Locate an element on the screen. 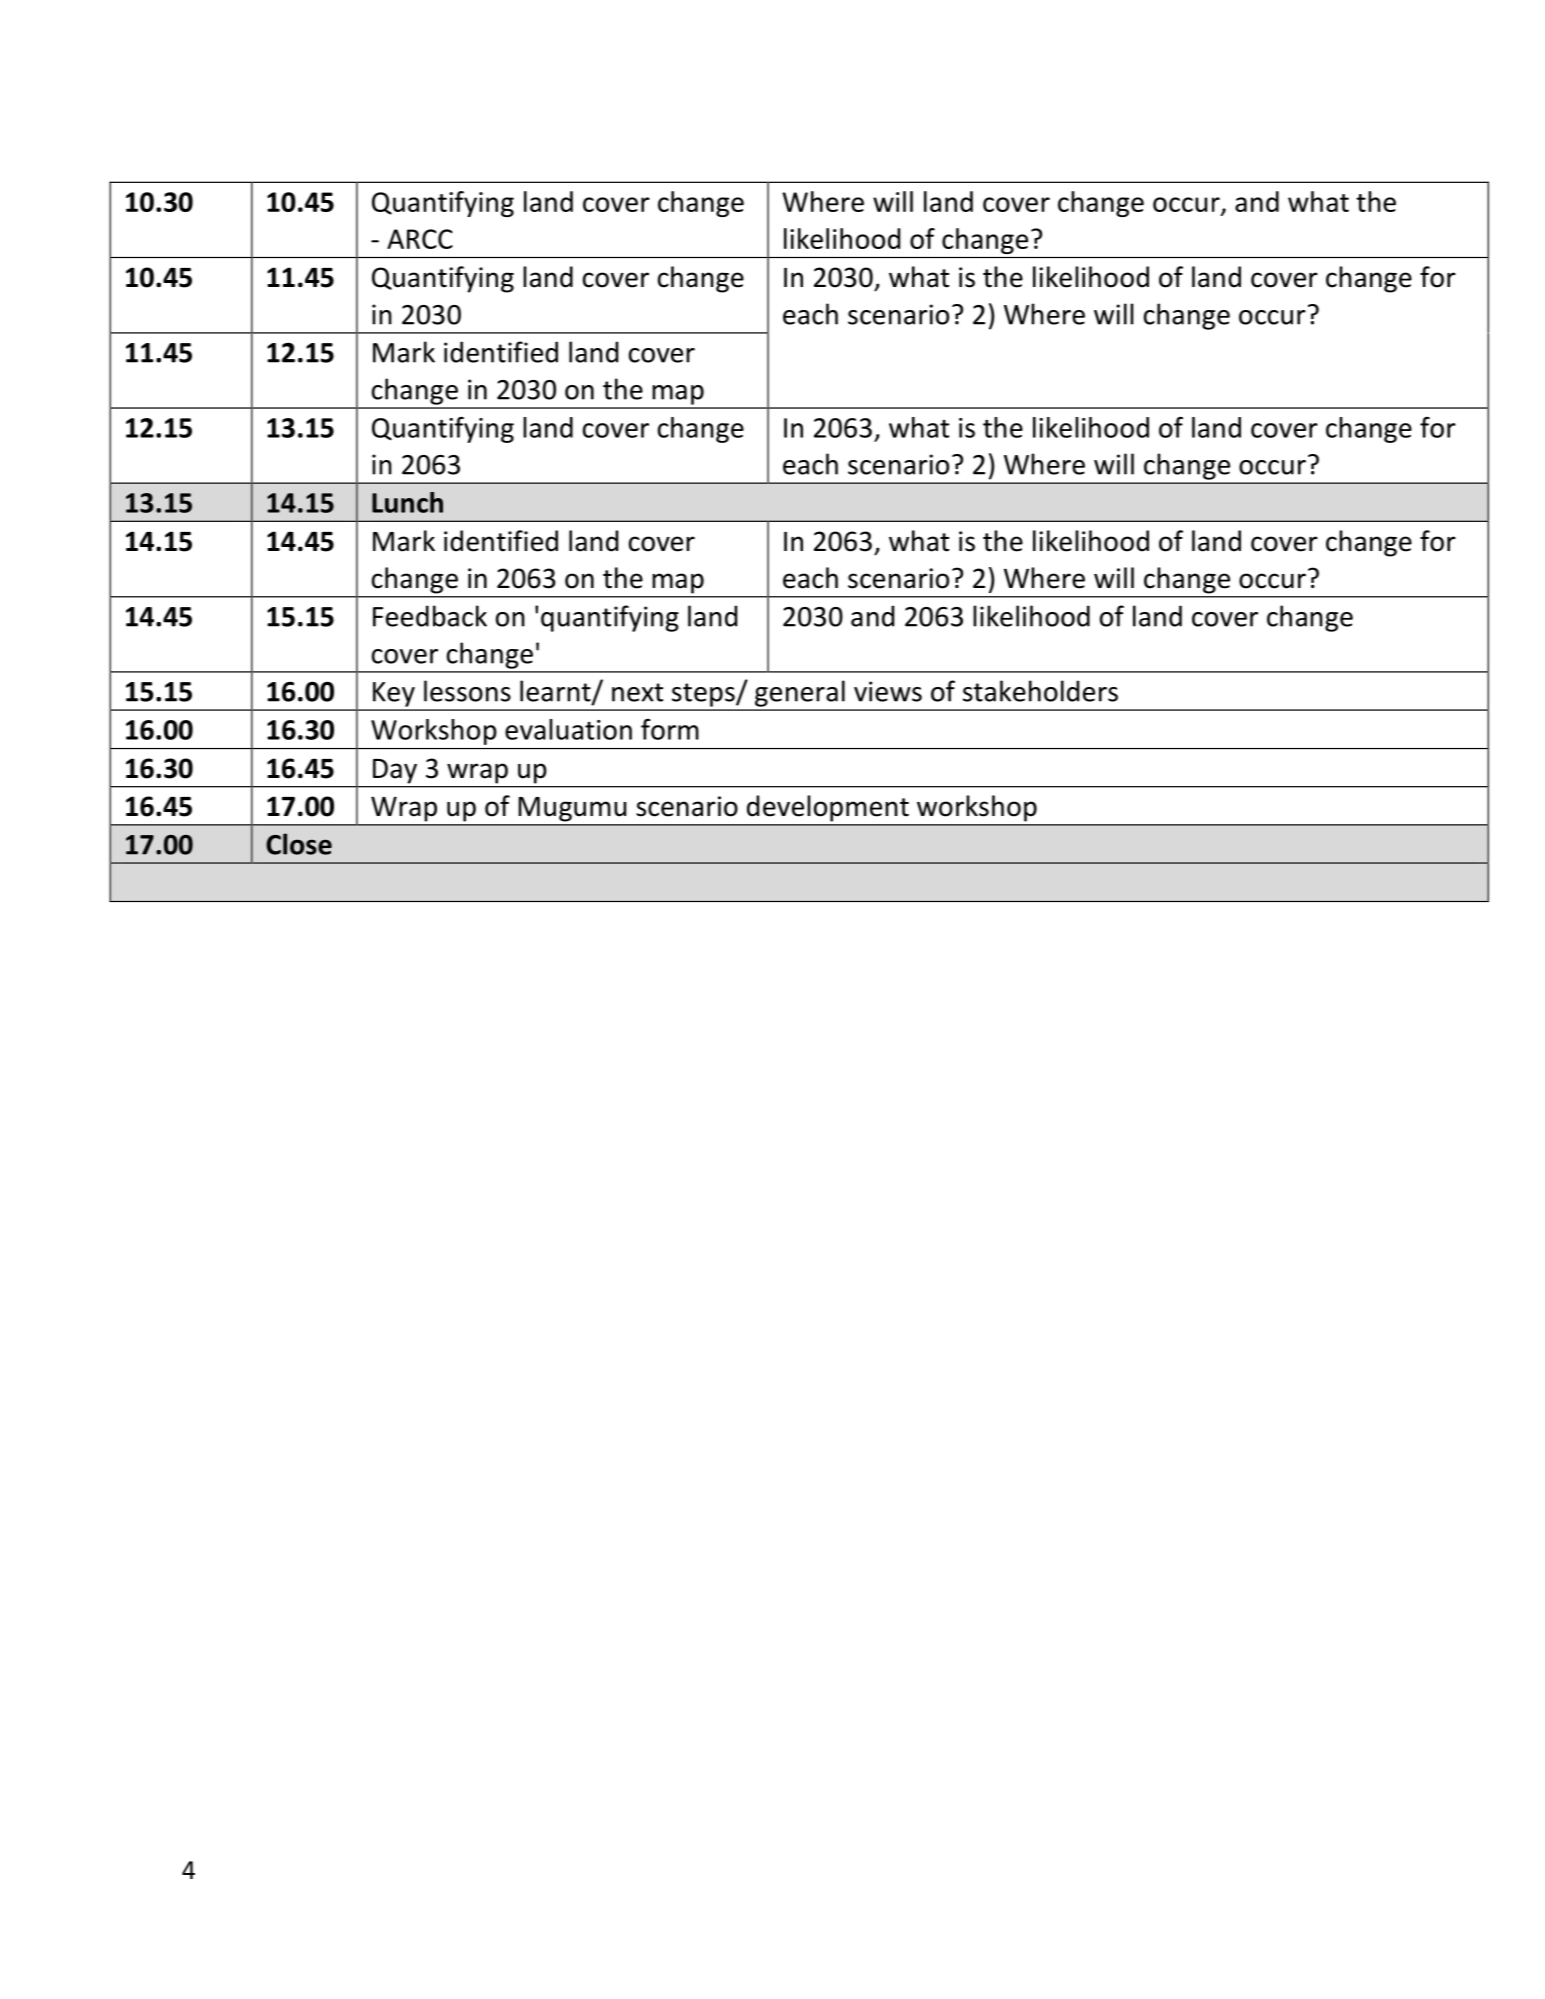  Day is located at coordinates (395, 771).
